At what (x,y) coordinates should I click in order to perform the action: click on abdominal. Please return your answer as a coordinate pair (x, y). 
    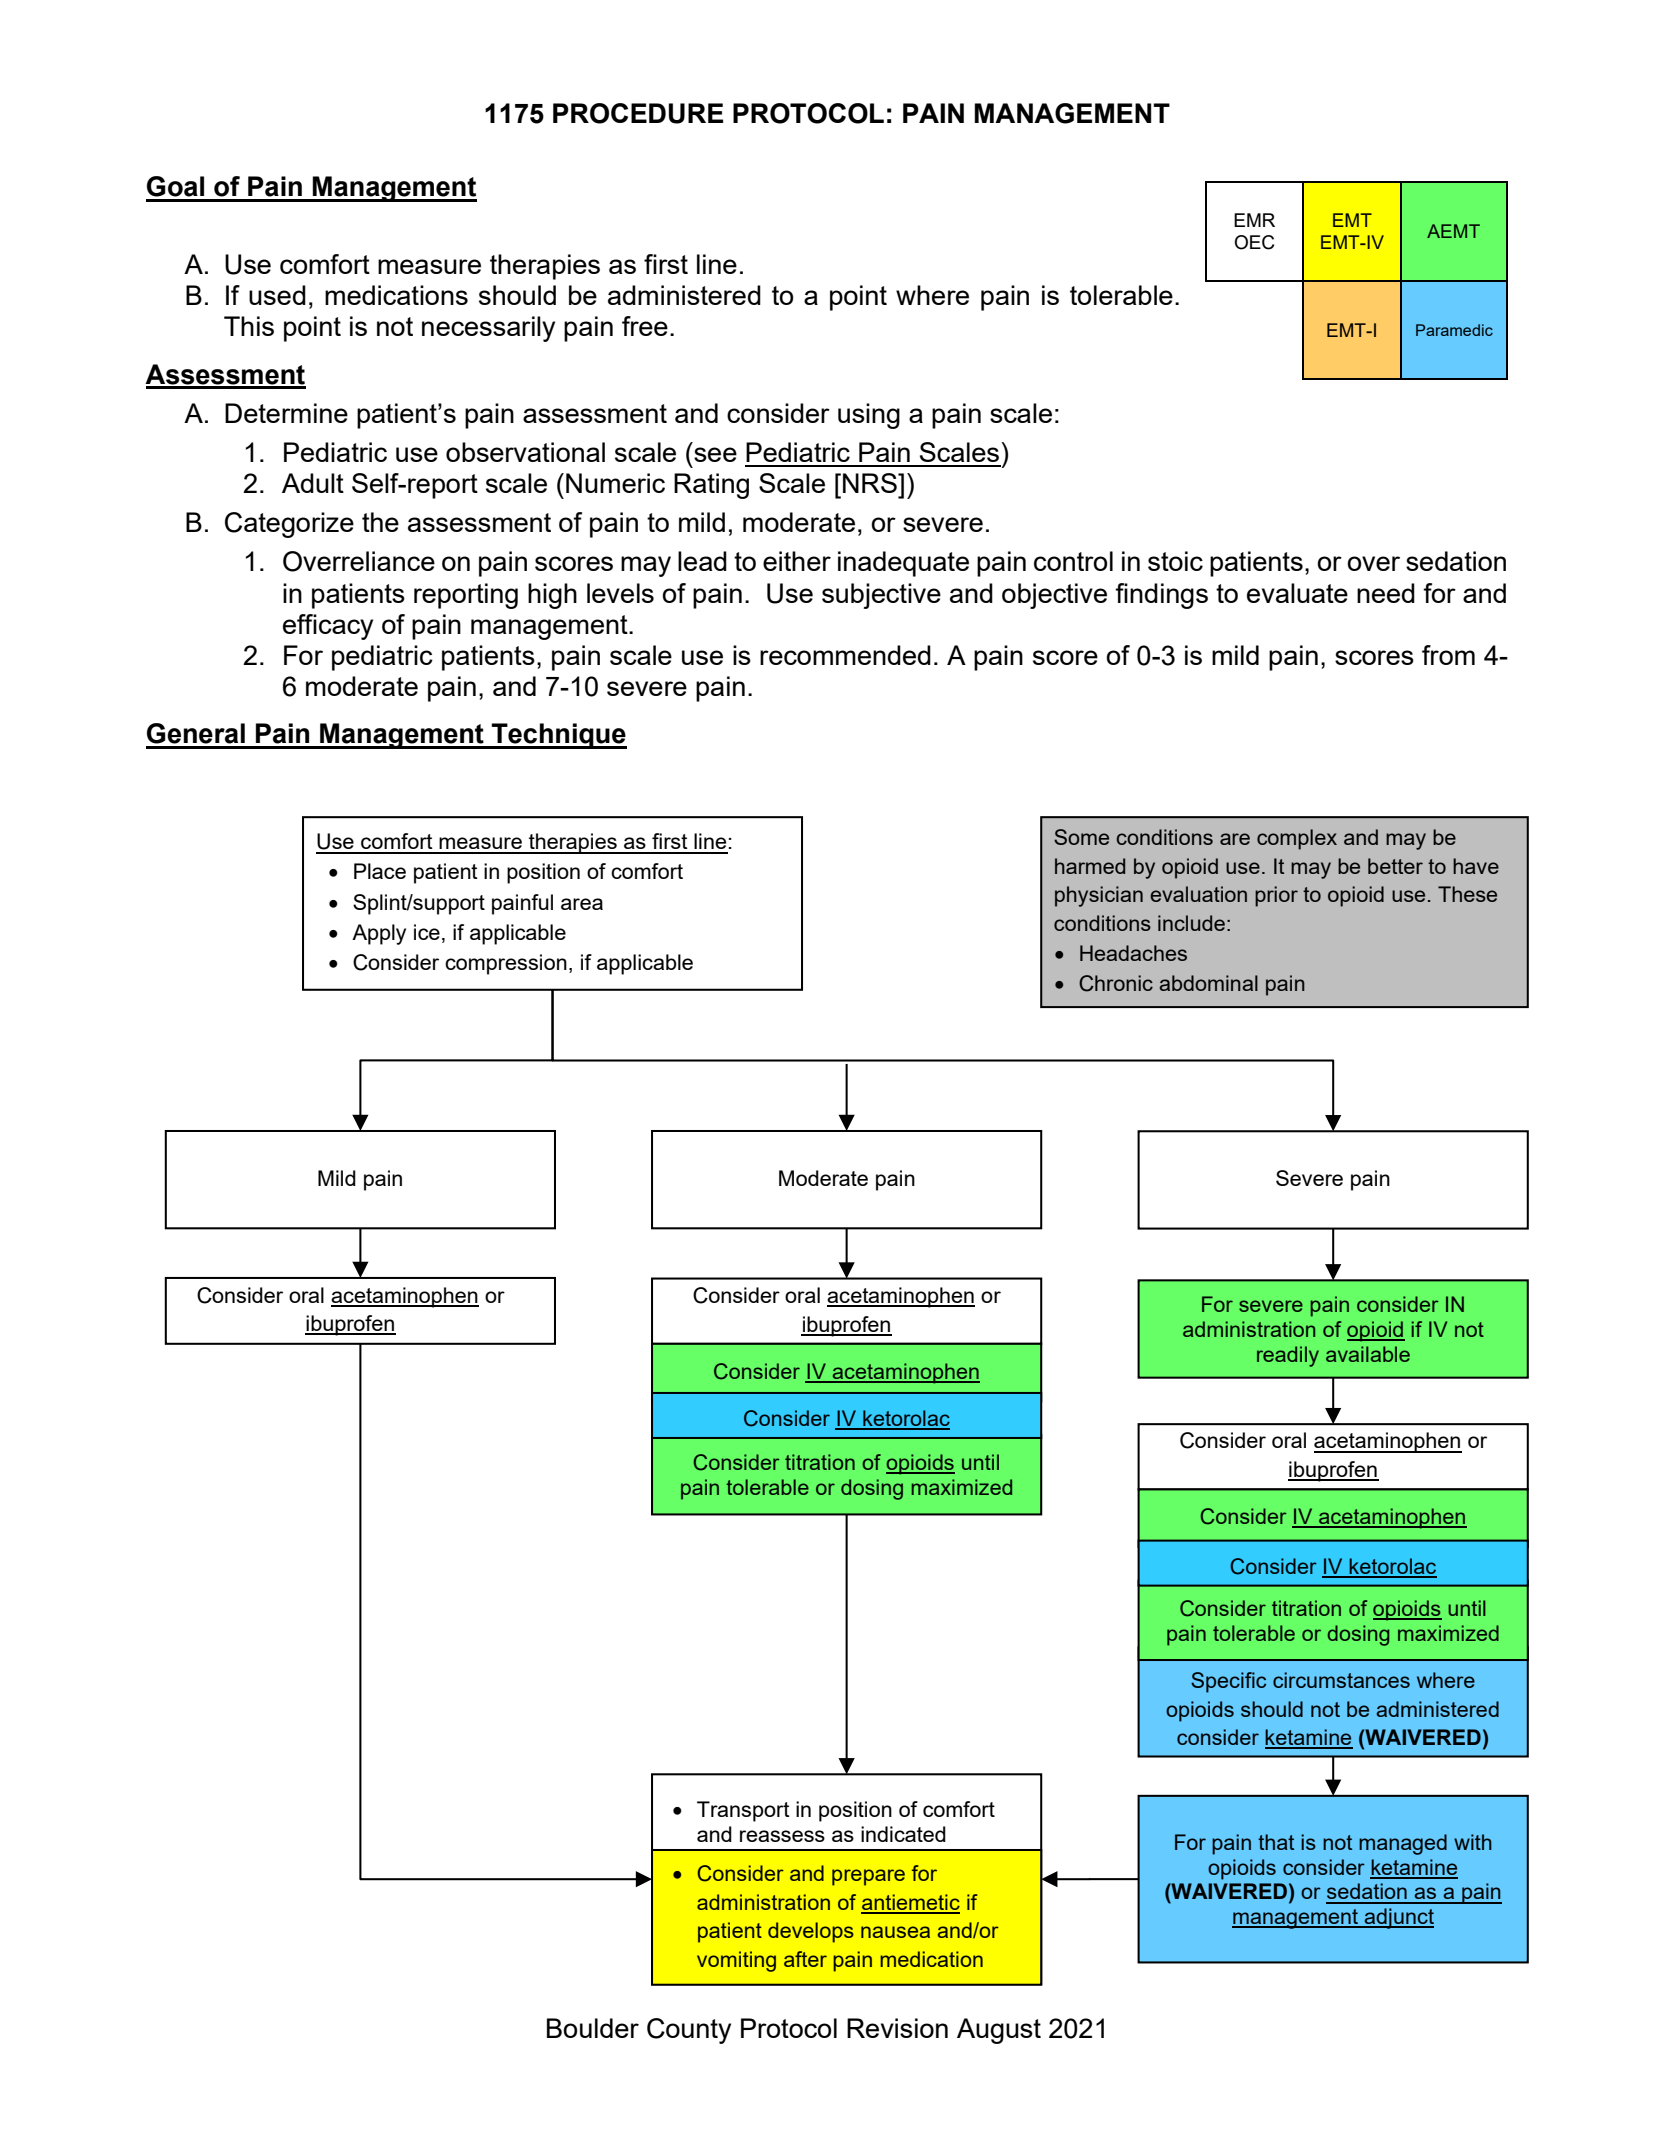
    Looking at the image, I should click on (1208, 983).
